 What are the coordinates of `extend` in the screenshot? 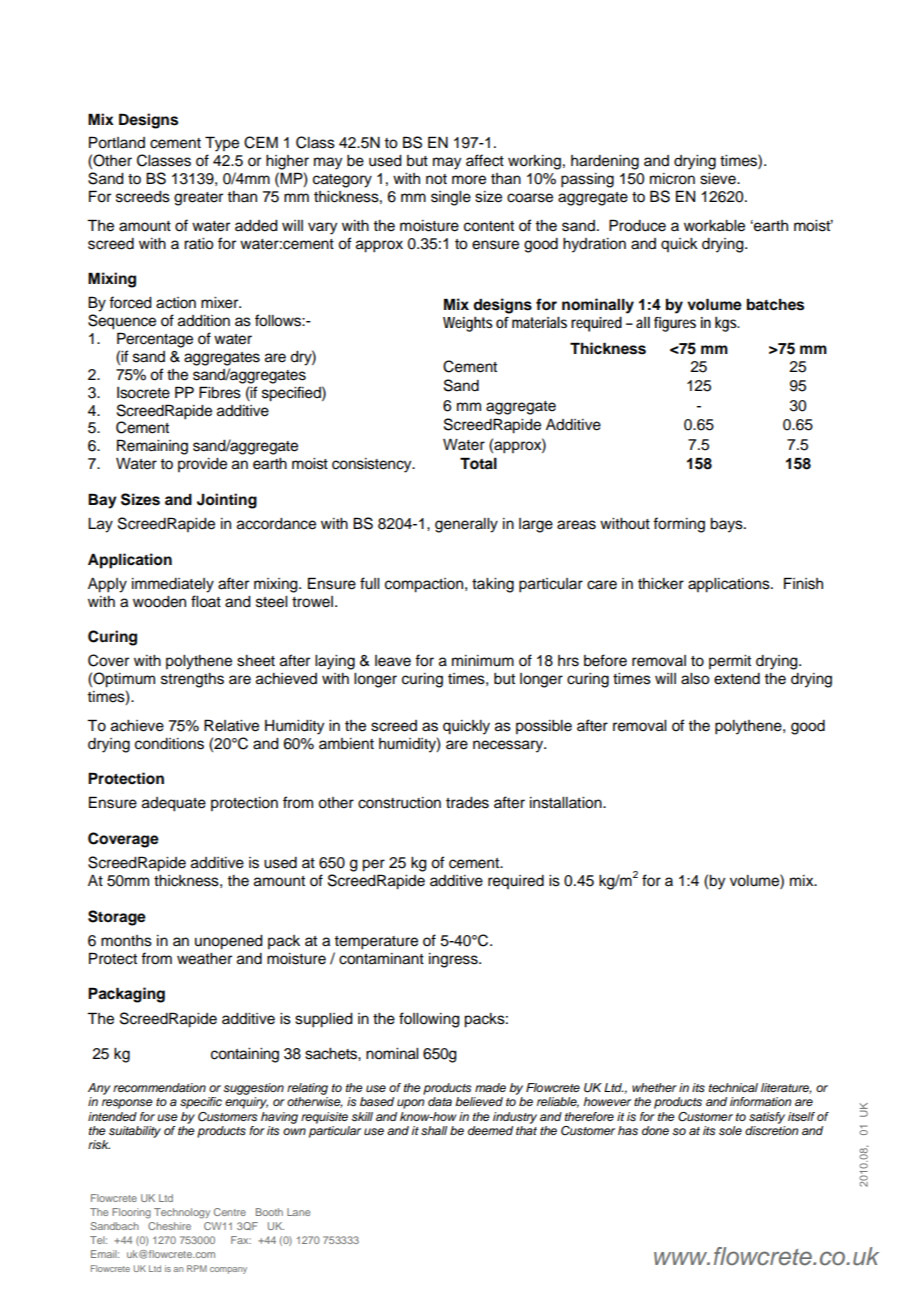 It's located at (737, 679).
